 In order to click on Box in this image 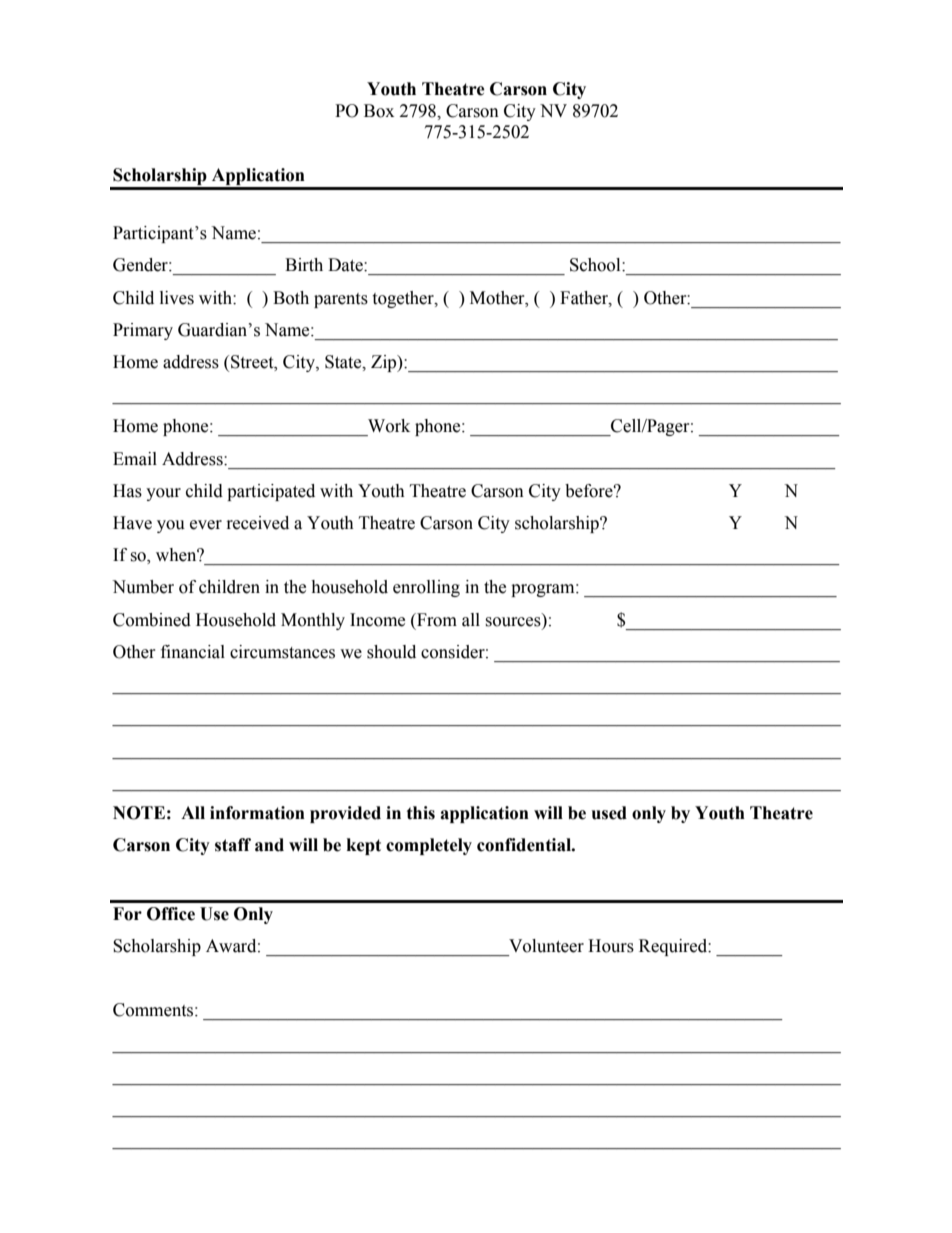, I will do `click(379, 111)`.
